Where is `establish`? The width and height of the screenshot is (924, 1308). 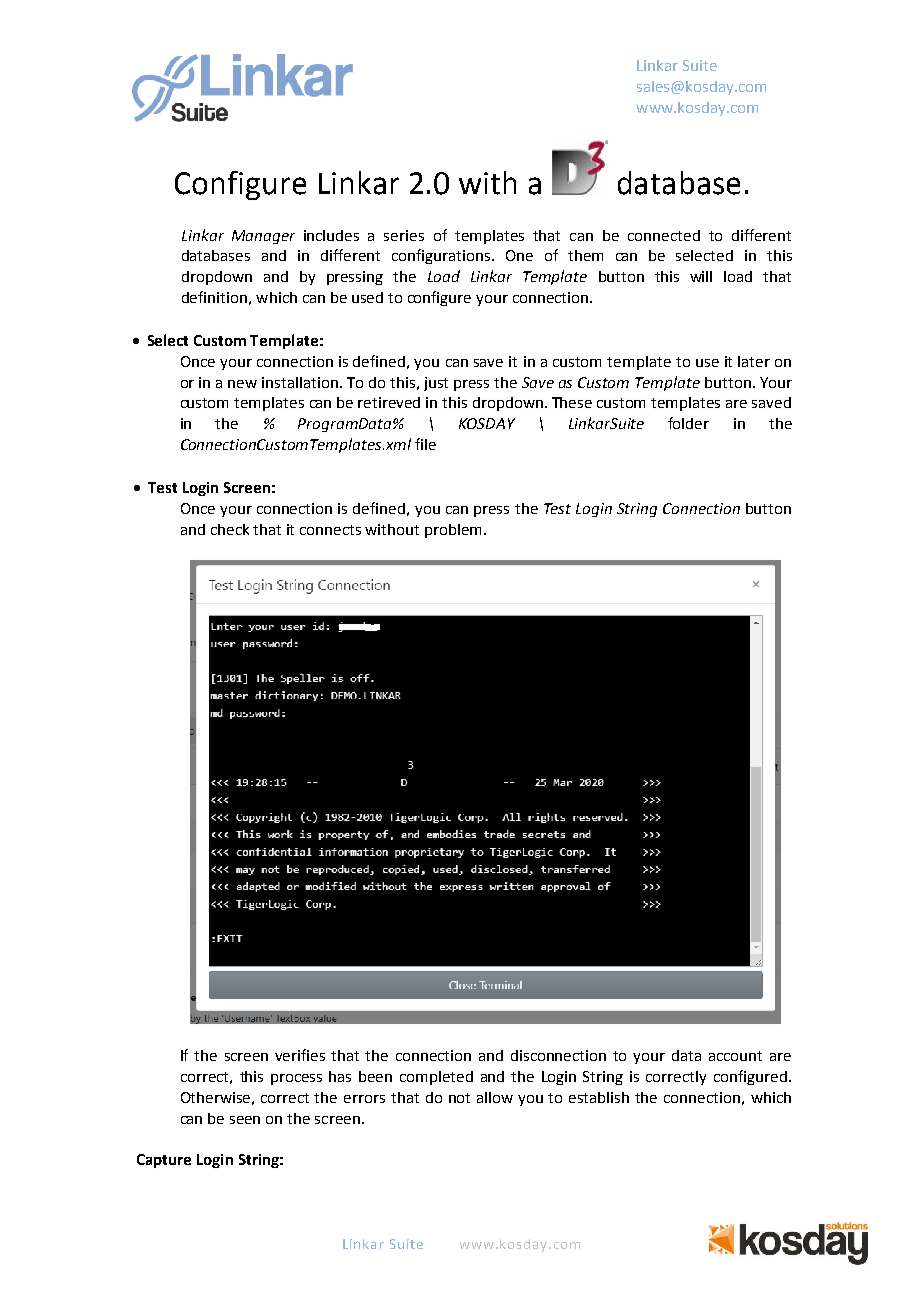 establish is located at coordinates (599, 1097).
